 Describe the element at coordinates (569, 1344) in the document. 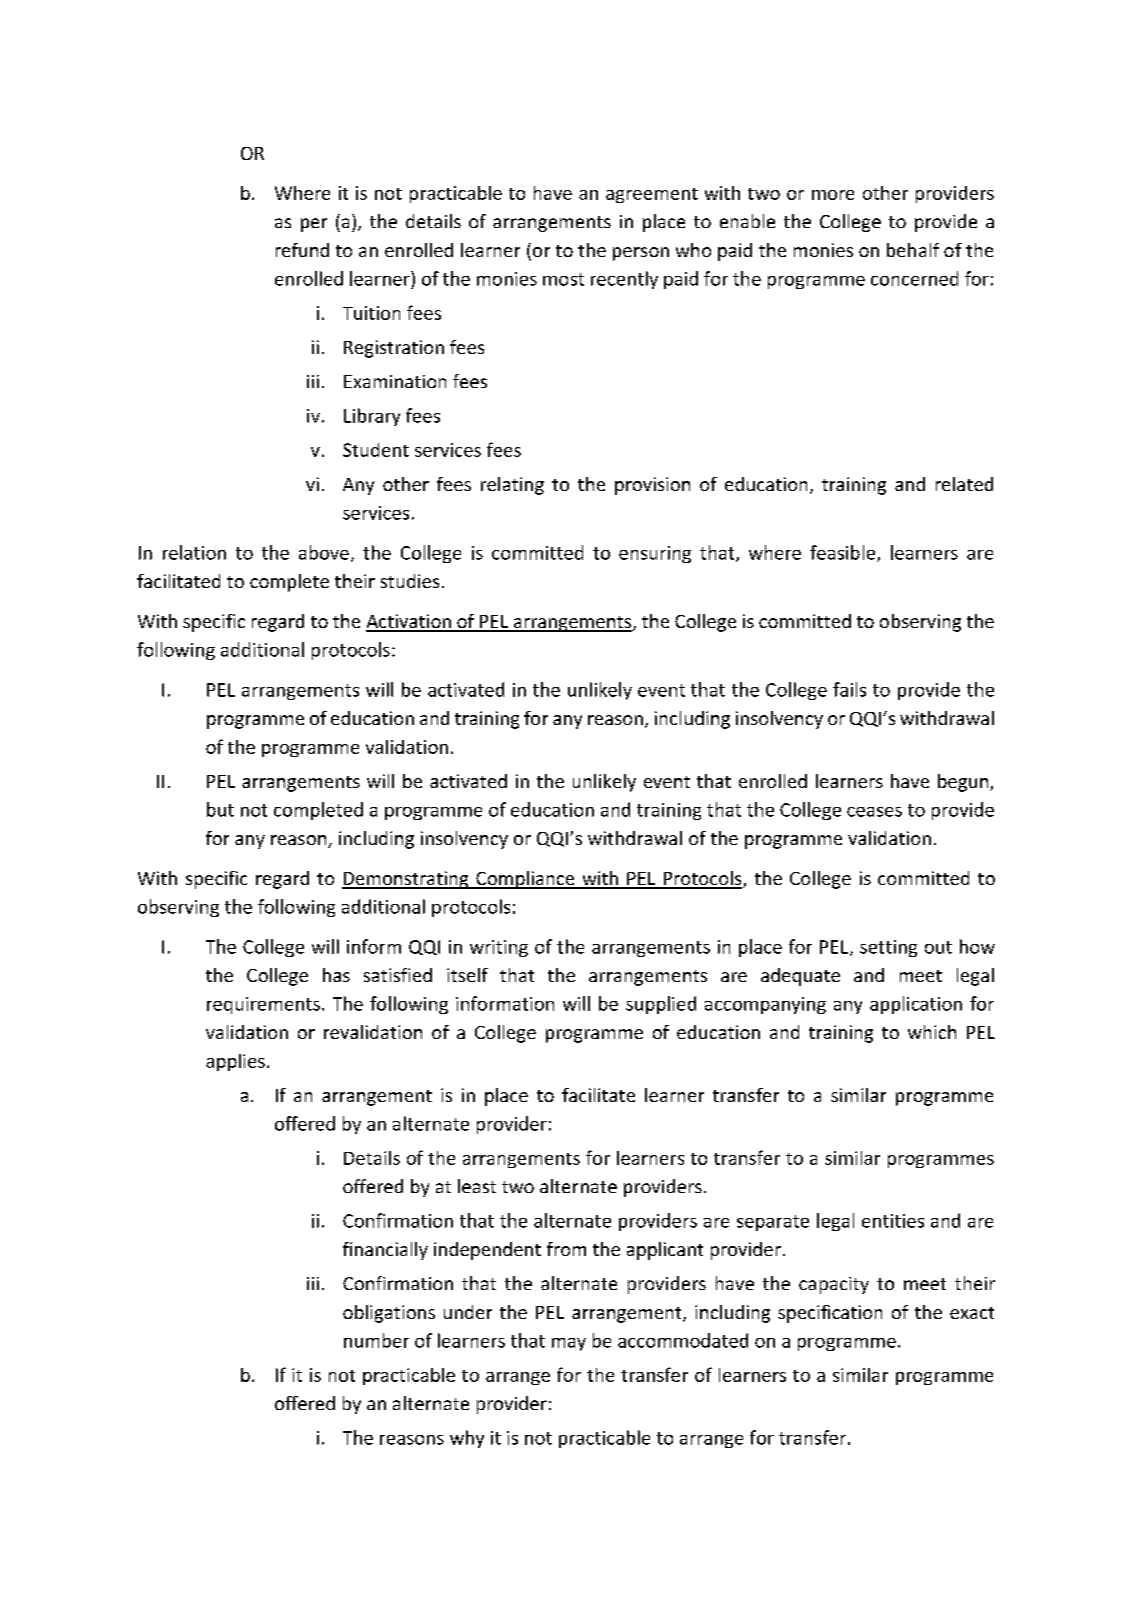

I see `may` at that location.
